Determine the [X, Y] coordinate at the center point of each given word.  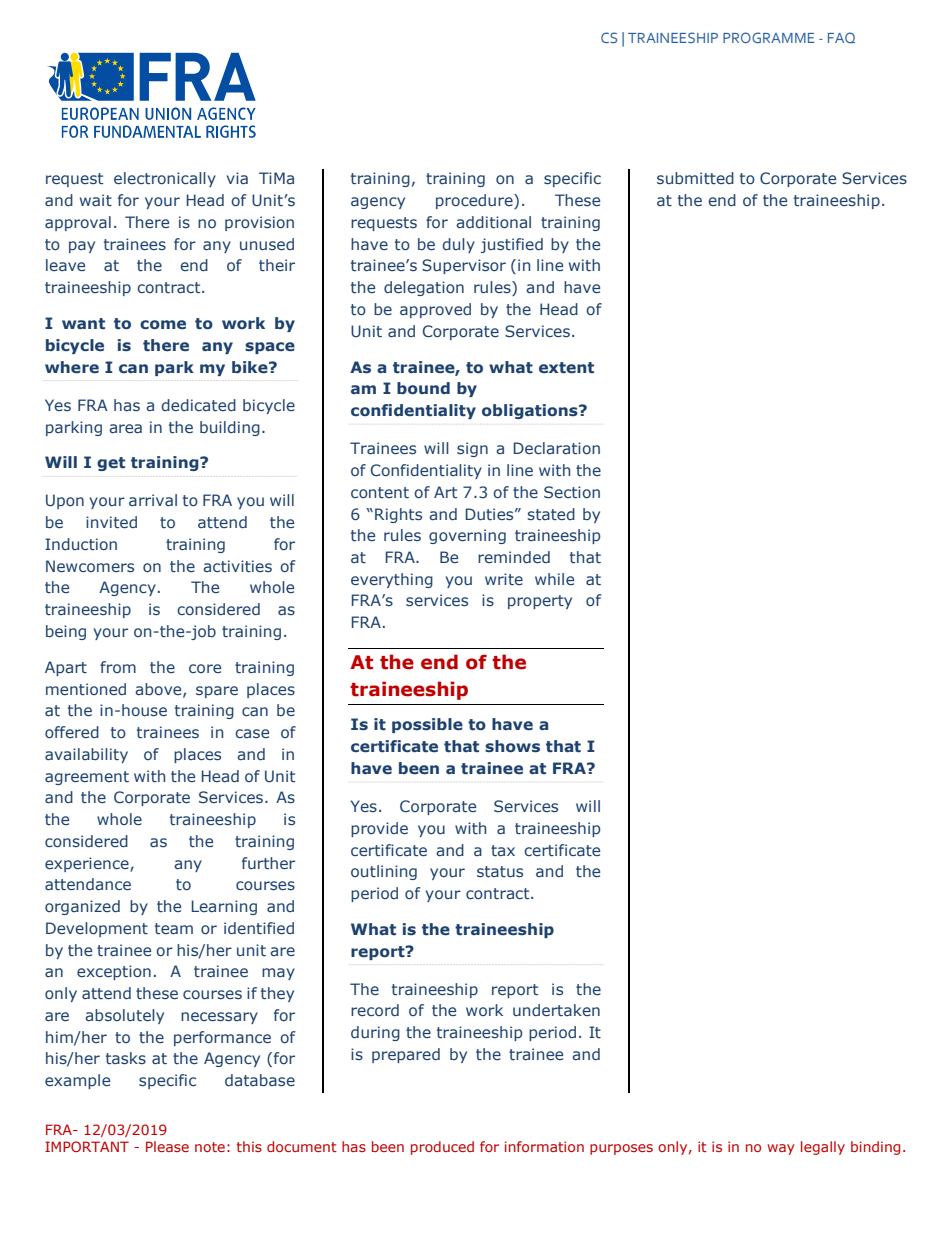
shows [512, 746]
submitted [695, 178]
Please [167, 1146]
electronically [165, 179]
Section [572, 492]
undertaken [556, 1010]
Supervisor [464, 266]
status [500, 871]
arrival [153, 500]
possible [427, 725]
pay [82, 247]
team [174, 928]
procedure [475, 201]
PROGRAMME [769, 37]
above [159, 690]
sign [472, 449]
